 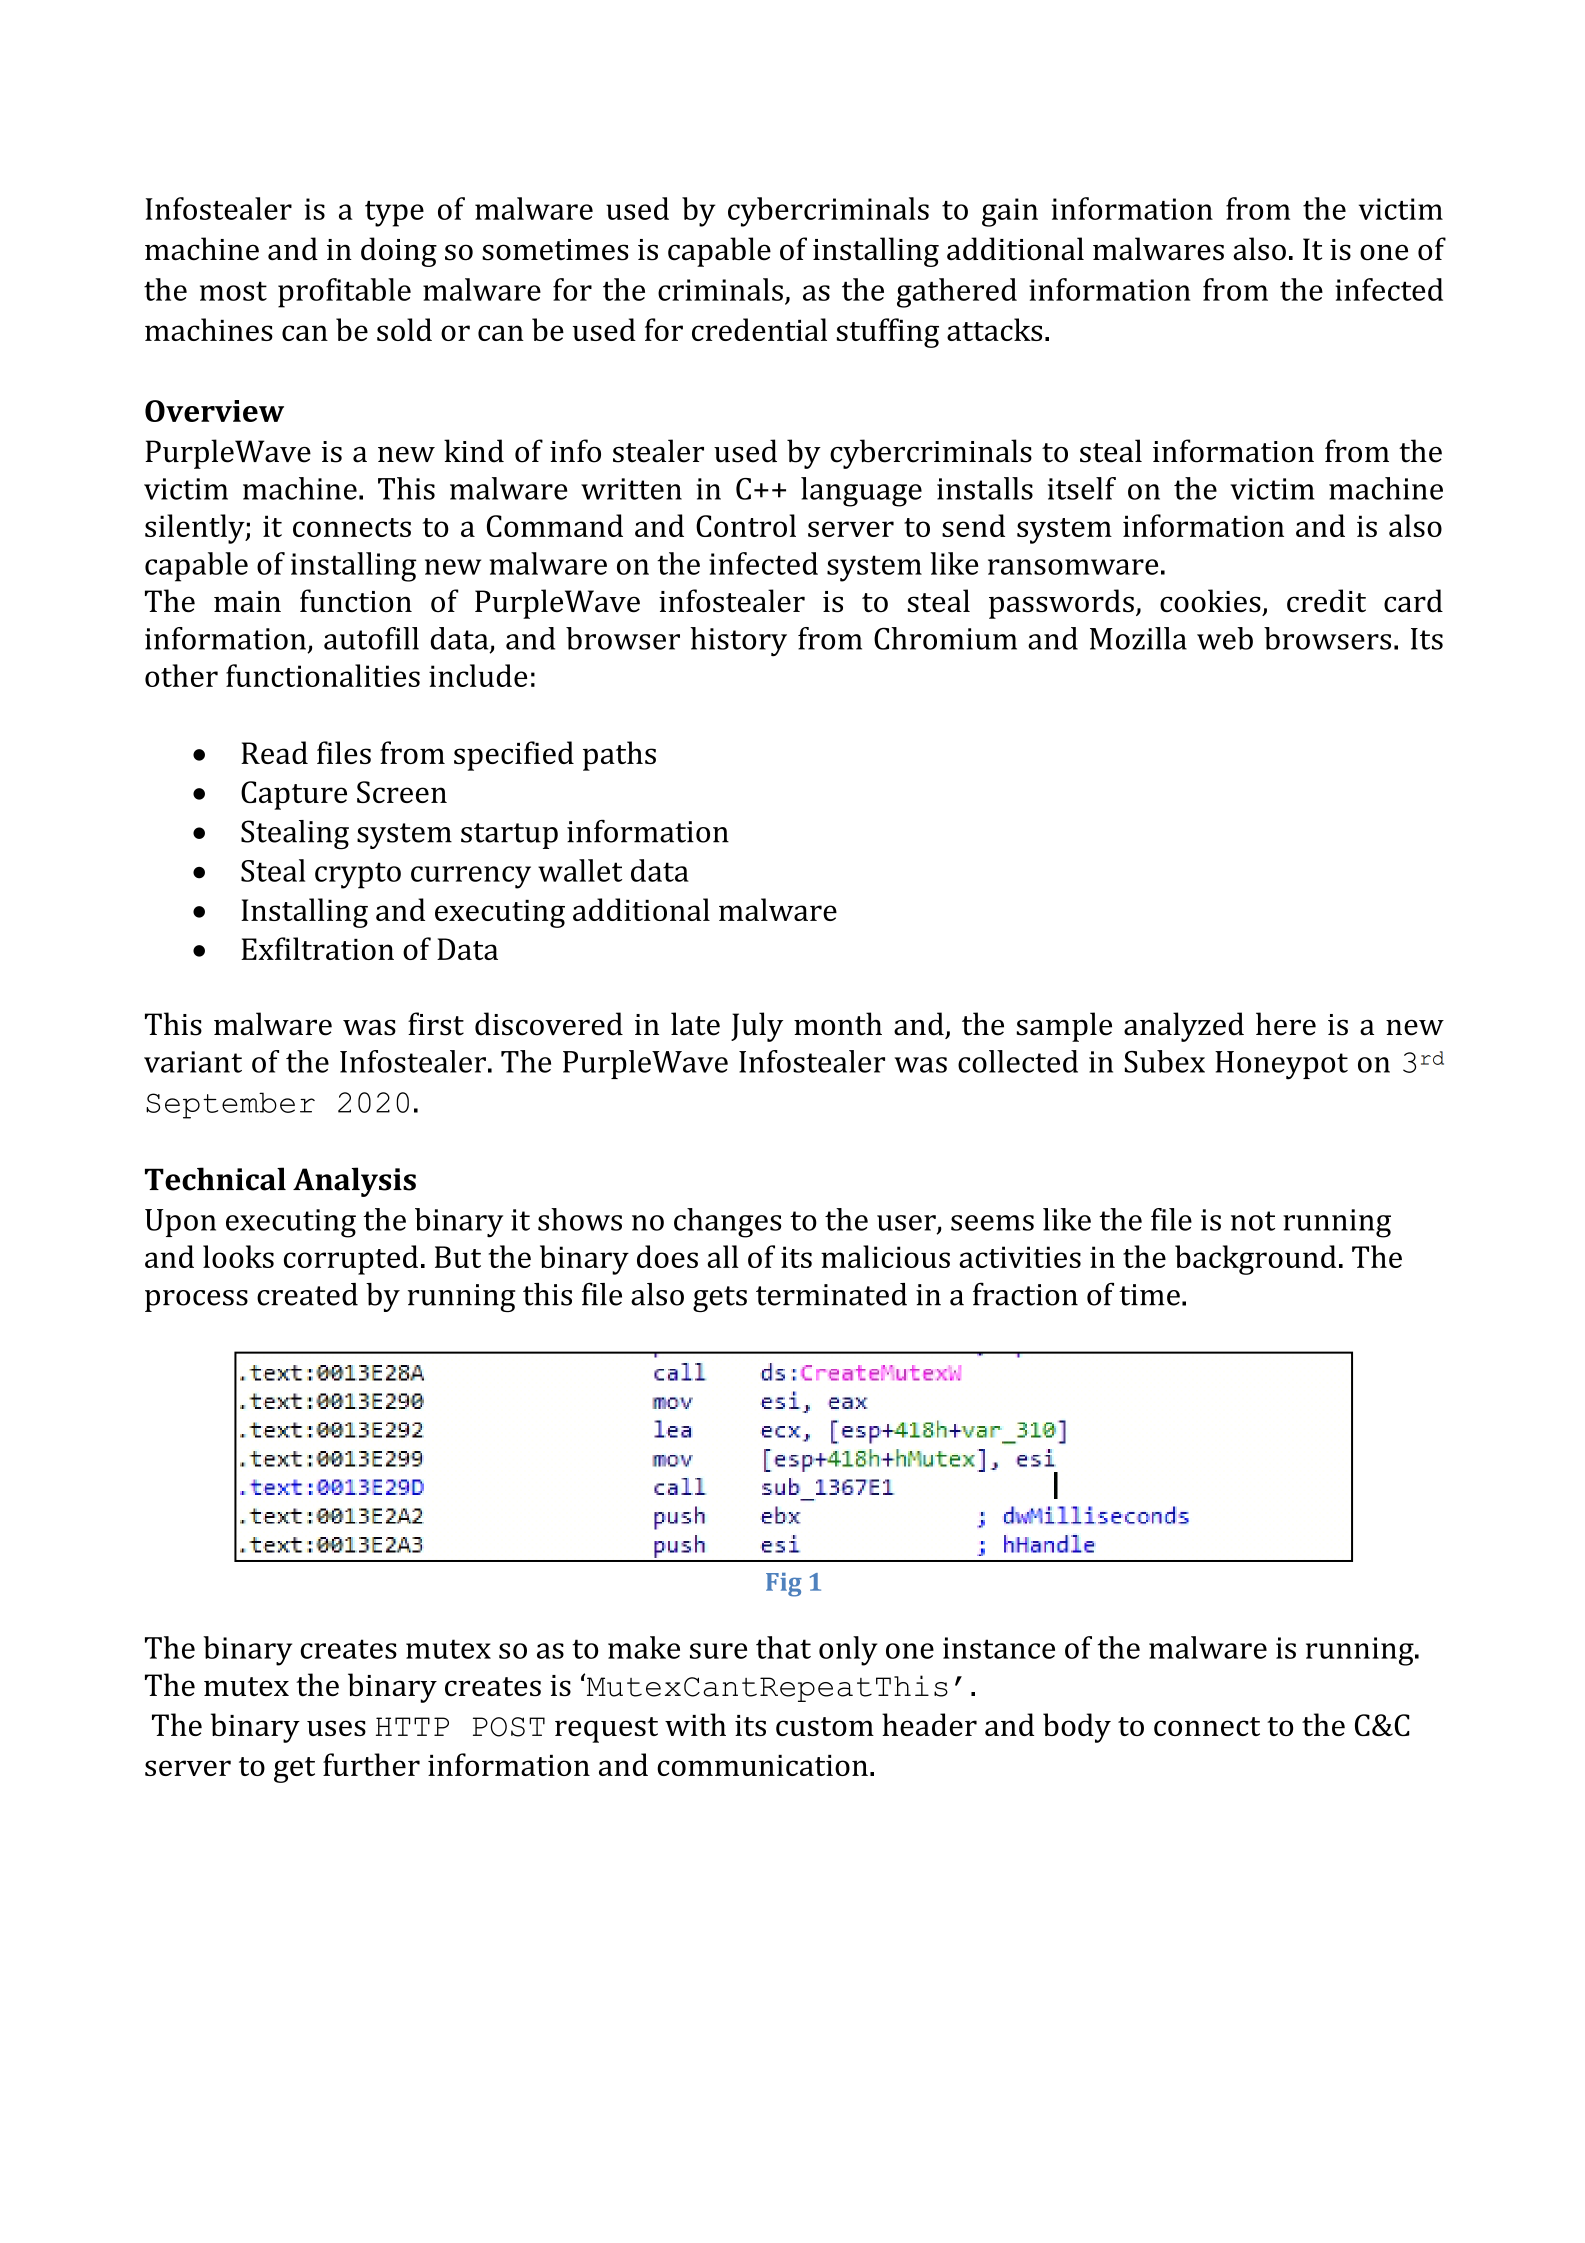 I want to click on background, so click(x=1255, y=1260).
